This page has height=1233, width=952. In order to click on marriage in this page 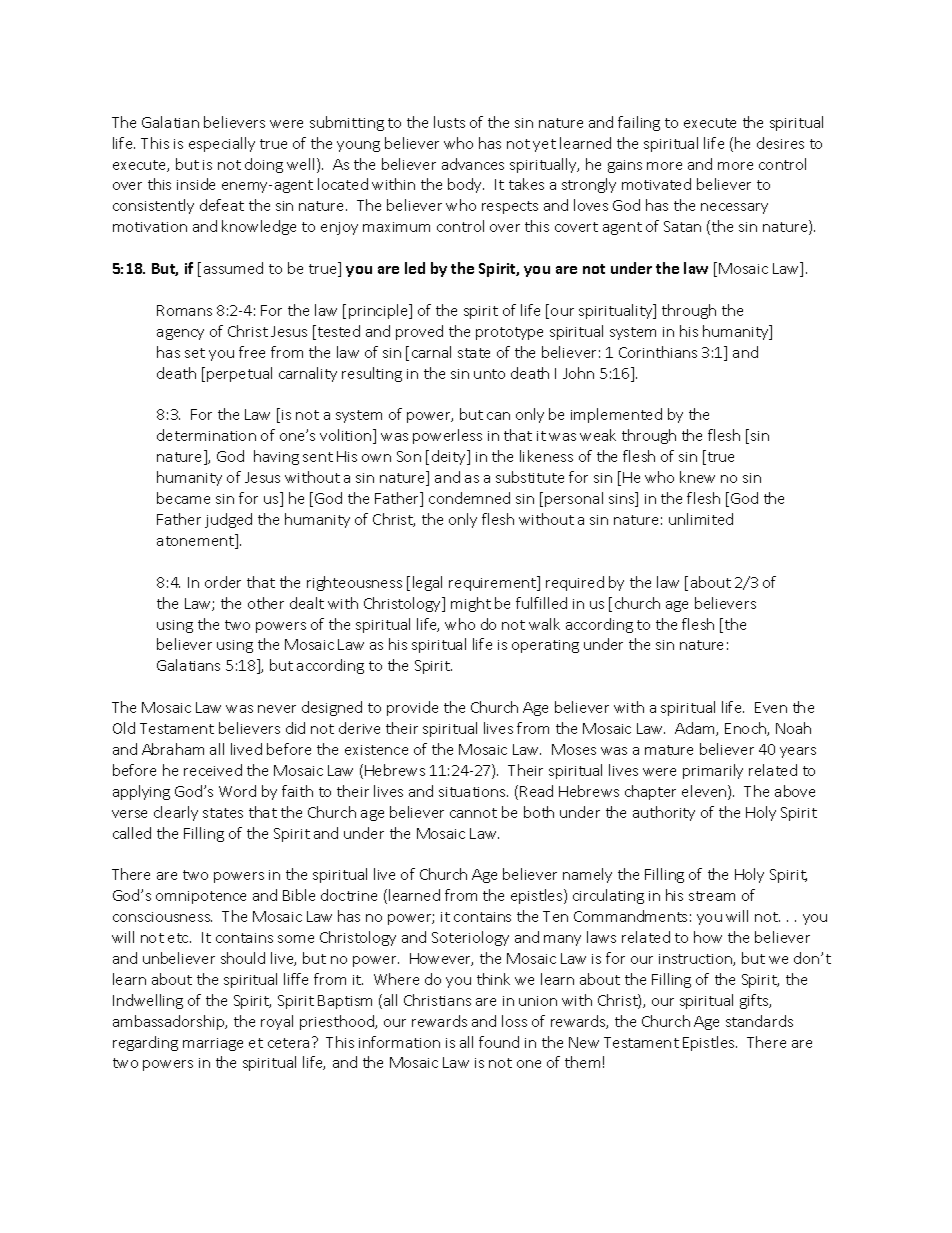, I will do `click(213, 1044)`.
